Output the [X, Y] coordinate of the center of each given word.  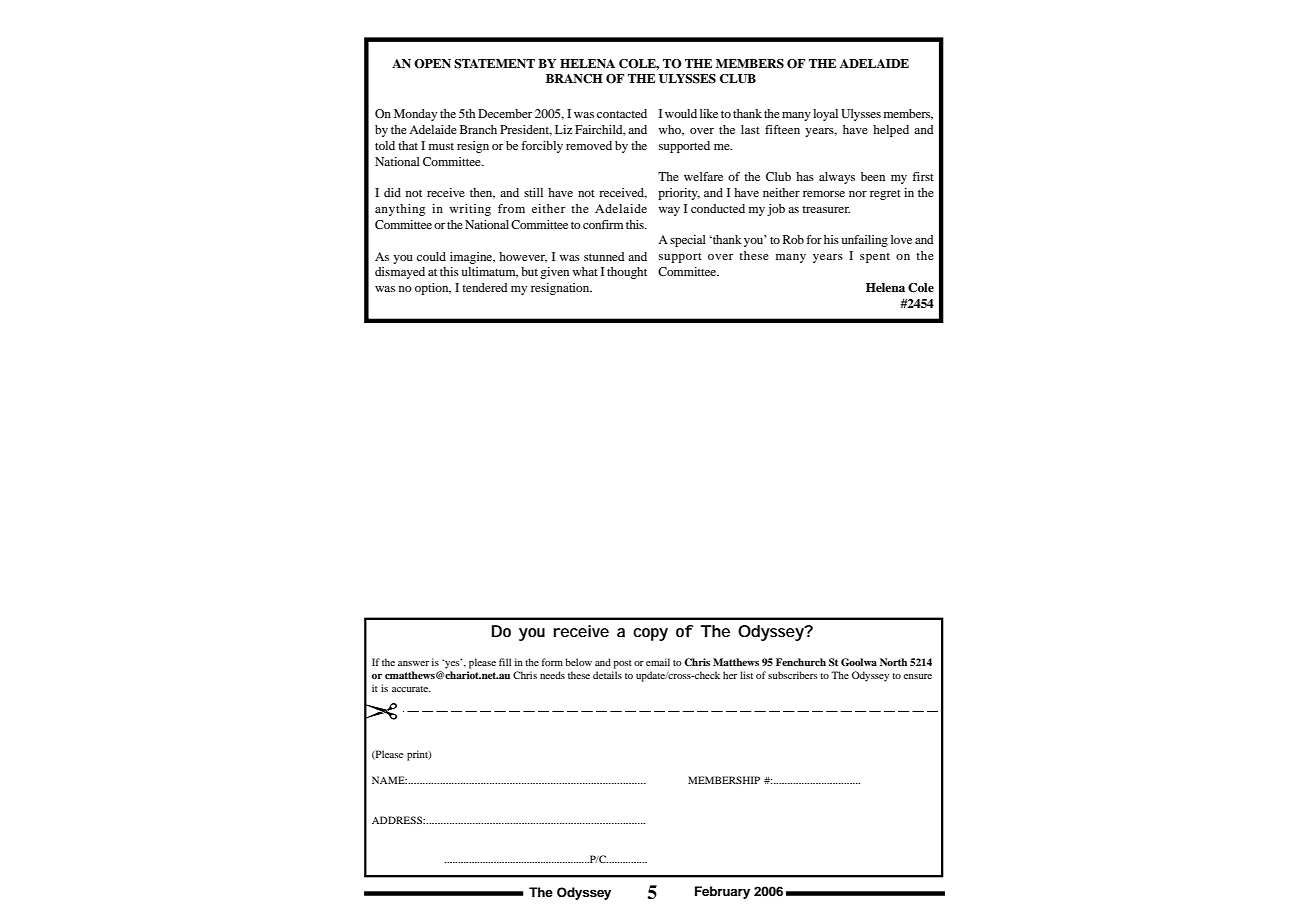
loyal [825, 115]
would [681, 113]
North [893, 662]
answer [413, 663]
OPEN [432, 64]
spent [875, 258]
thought [627, 273]
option [433, 289]
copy [650, 634]
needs [552, 675]
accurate [411, 689]
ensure [918, 676]
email [658, 662]
